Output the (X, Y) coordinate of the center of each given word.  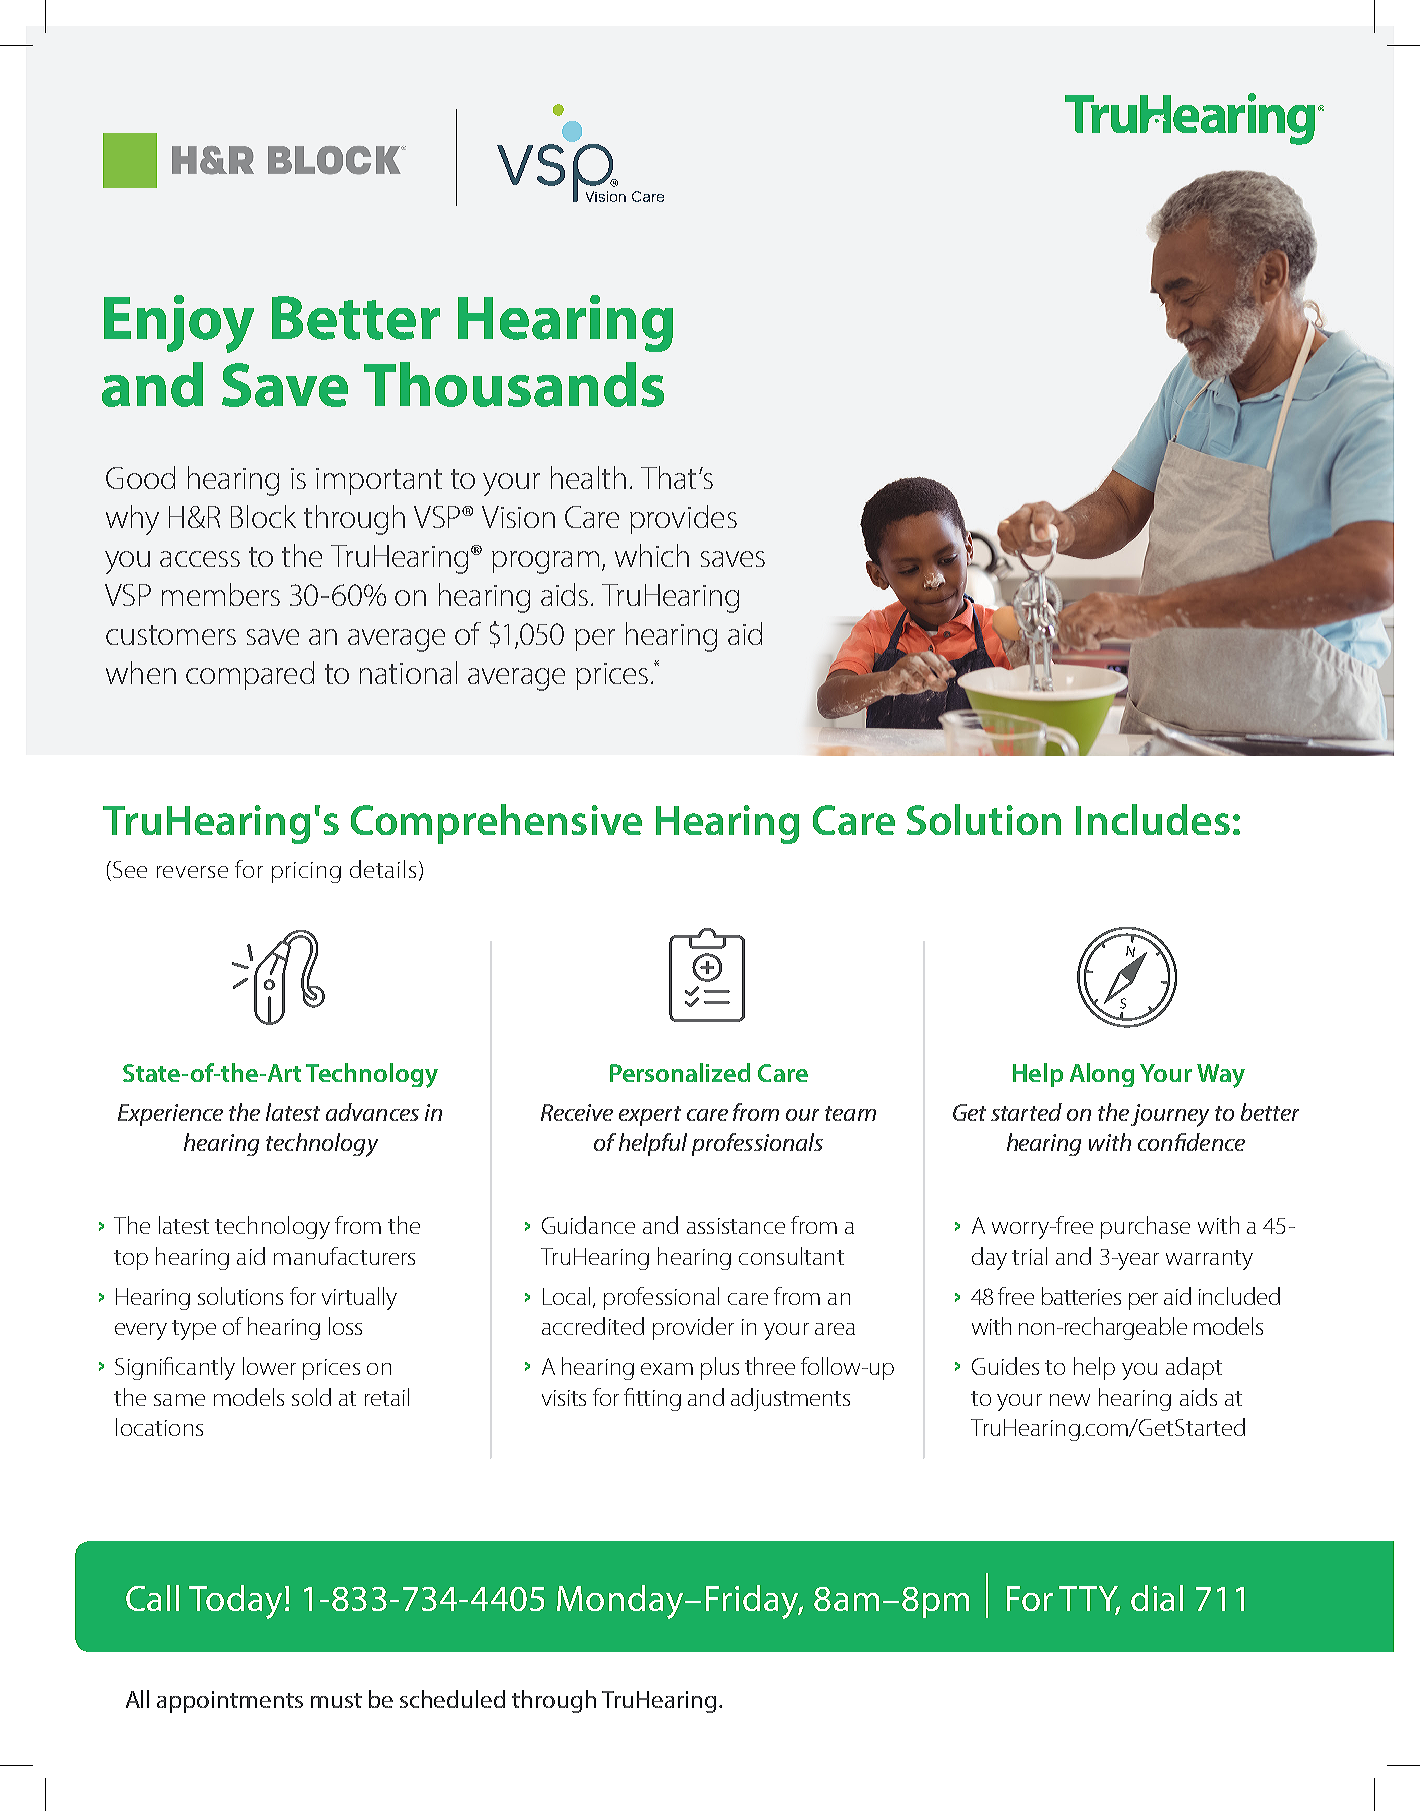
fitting (652, 1399)
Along (1102, 1075)
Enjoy (179, 324)
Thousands (514, 384)
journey (1170, 1115)
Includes (1153, 819)
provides (683, 519)
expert (650, 1116)
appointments (230, 1702)
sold (311, 1397)
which (652, 555)
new (1070, 1400)
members (221, 594)
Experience (170, 1115)
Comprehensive (496, 824)
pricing (306, 872)
